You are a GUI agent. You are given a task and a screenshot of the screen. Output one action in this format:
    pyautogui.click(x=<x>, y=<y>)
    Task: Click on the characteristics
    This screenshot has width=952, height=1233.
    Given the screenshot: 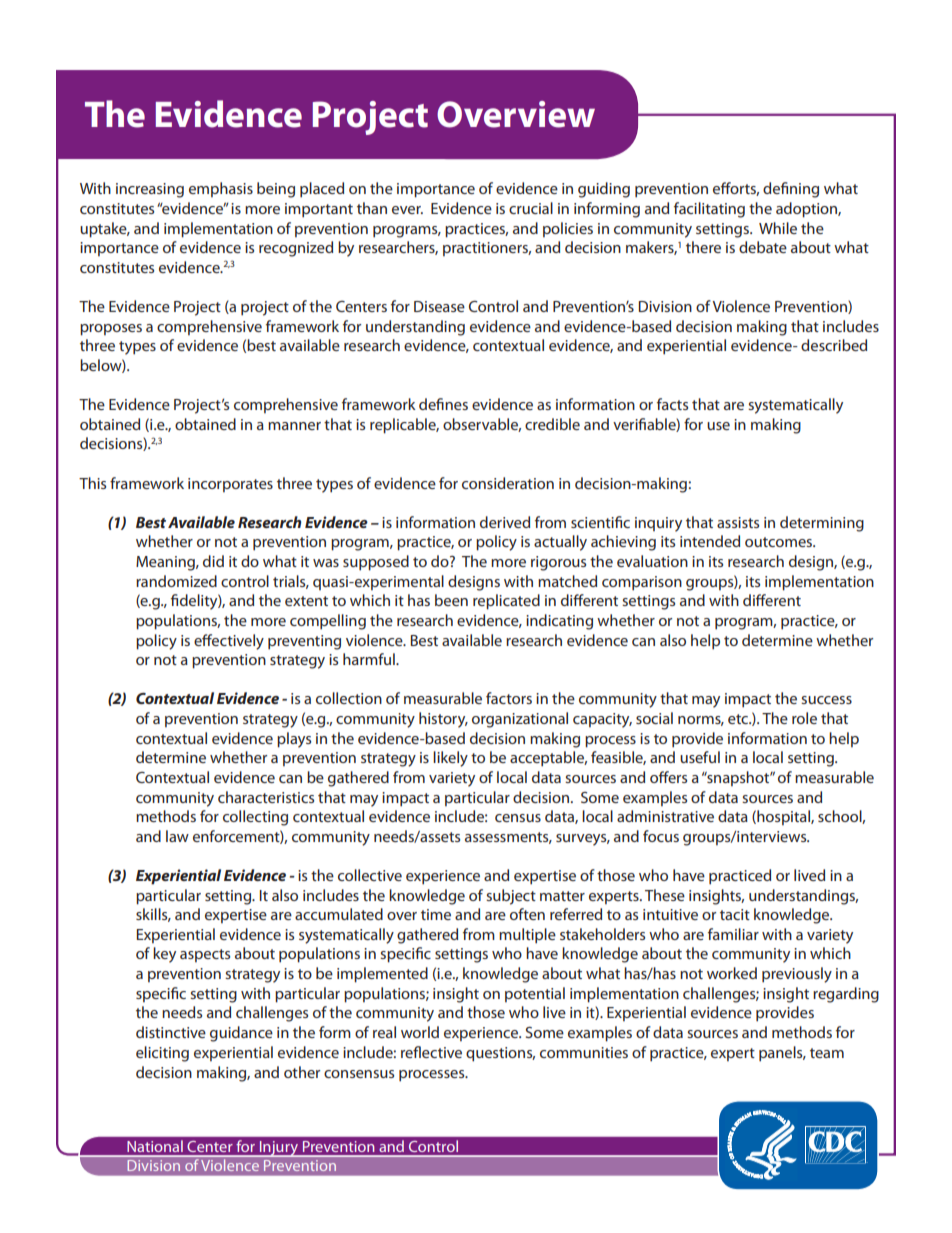 What is the action you would take?
    pyautogui.click(x=266, y=797)
